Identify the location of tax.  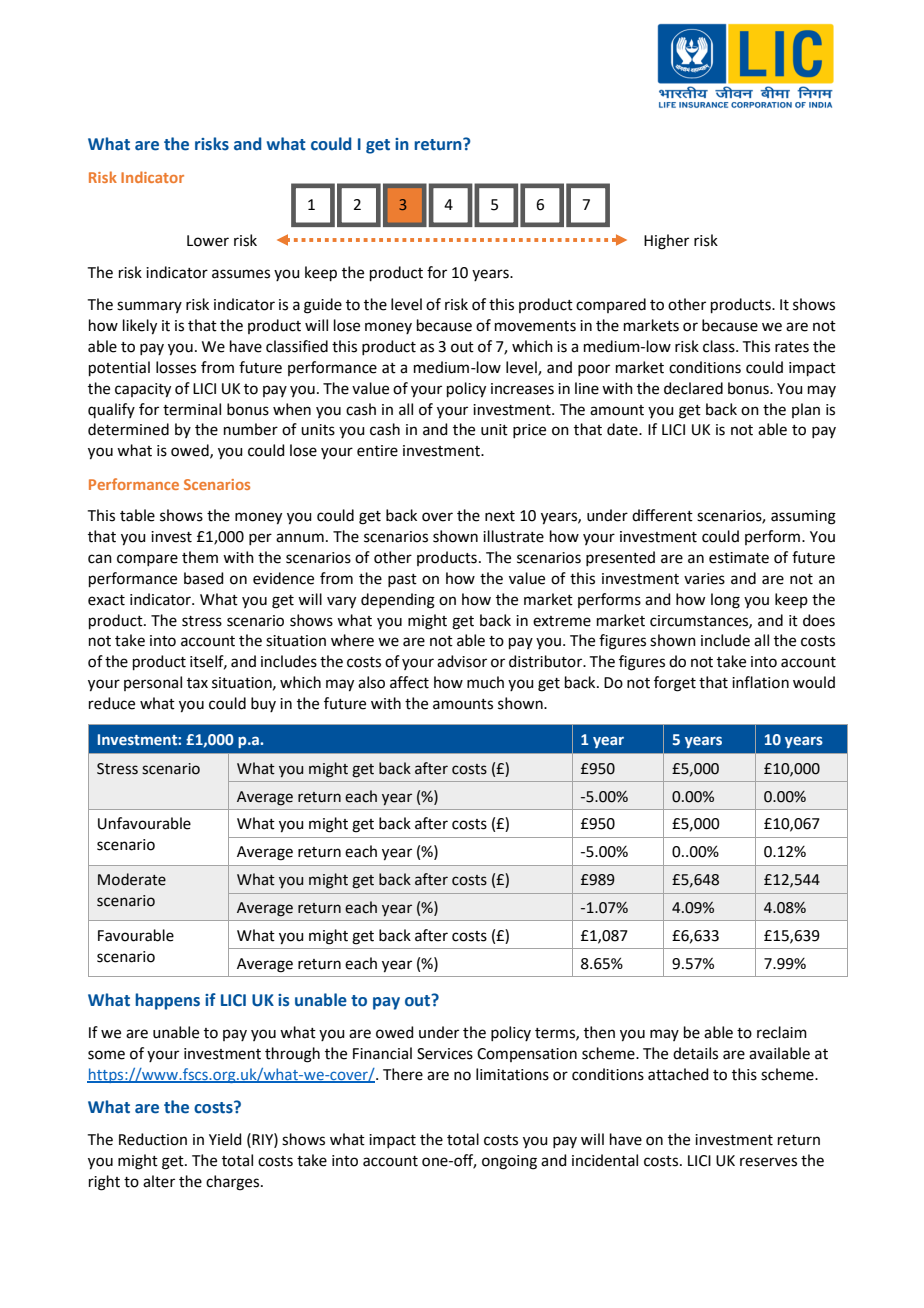
(197, 683).
